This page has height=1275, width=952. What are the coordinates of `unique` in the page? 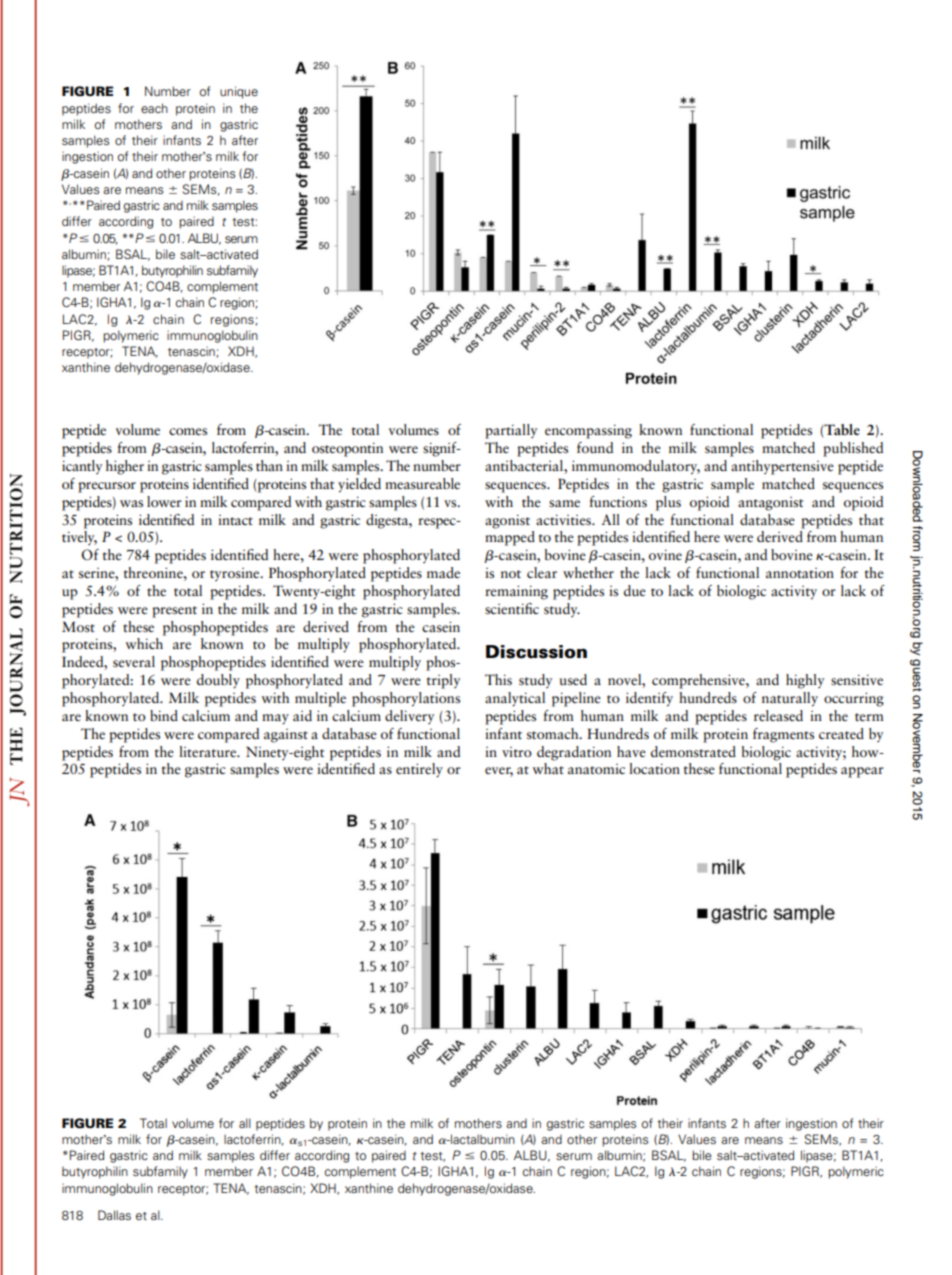 It's located at (239, 92).
